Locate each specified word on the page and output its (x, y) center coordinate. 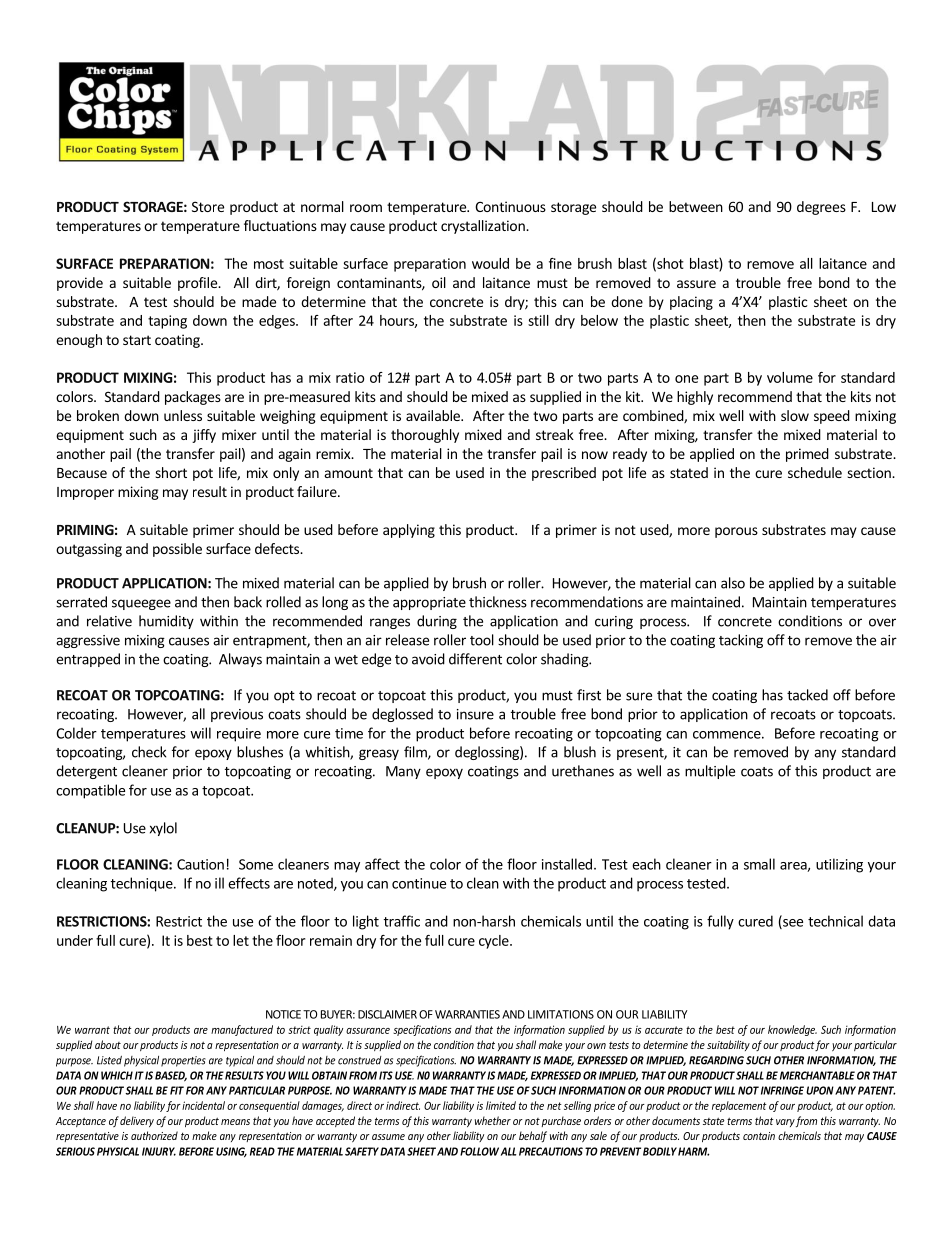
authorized (154, 1135)
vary (785, 1123)
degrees (821, 208)
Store (208, 206)
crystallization (484, 227)
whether (493, 1120)
